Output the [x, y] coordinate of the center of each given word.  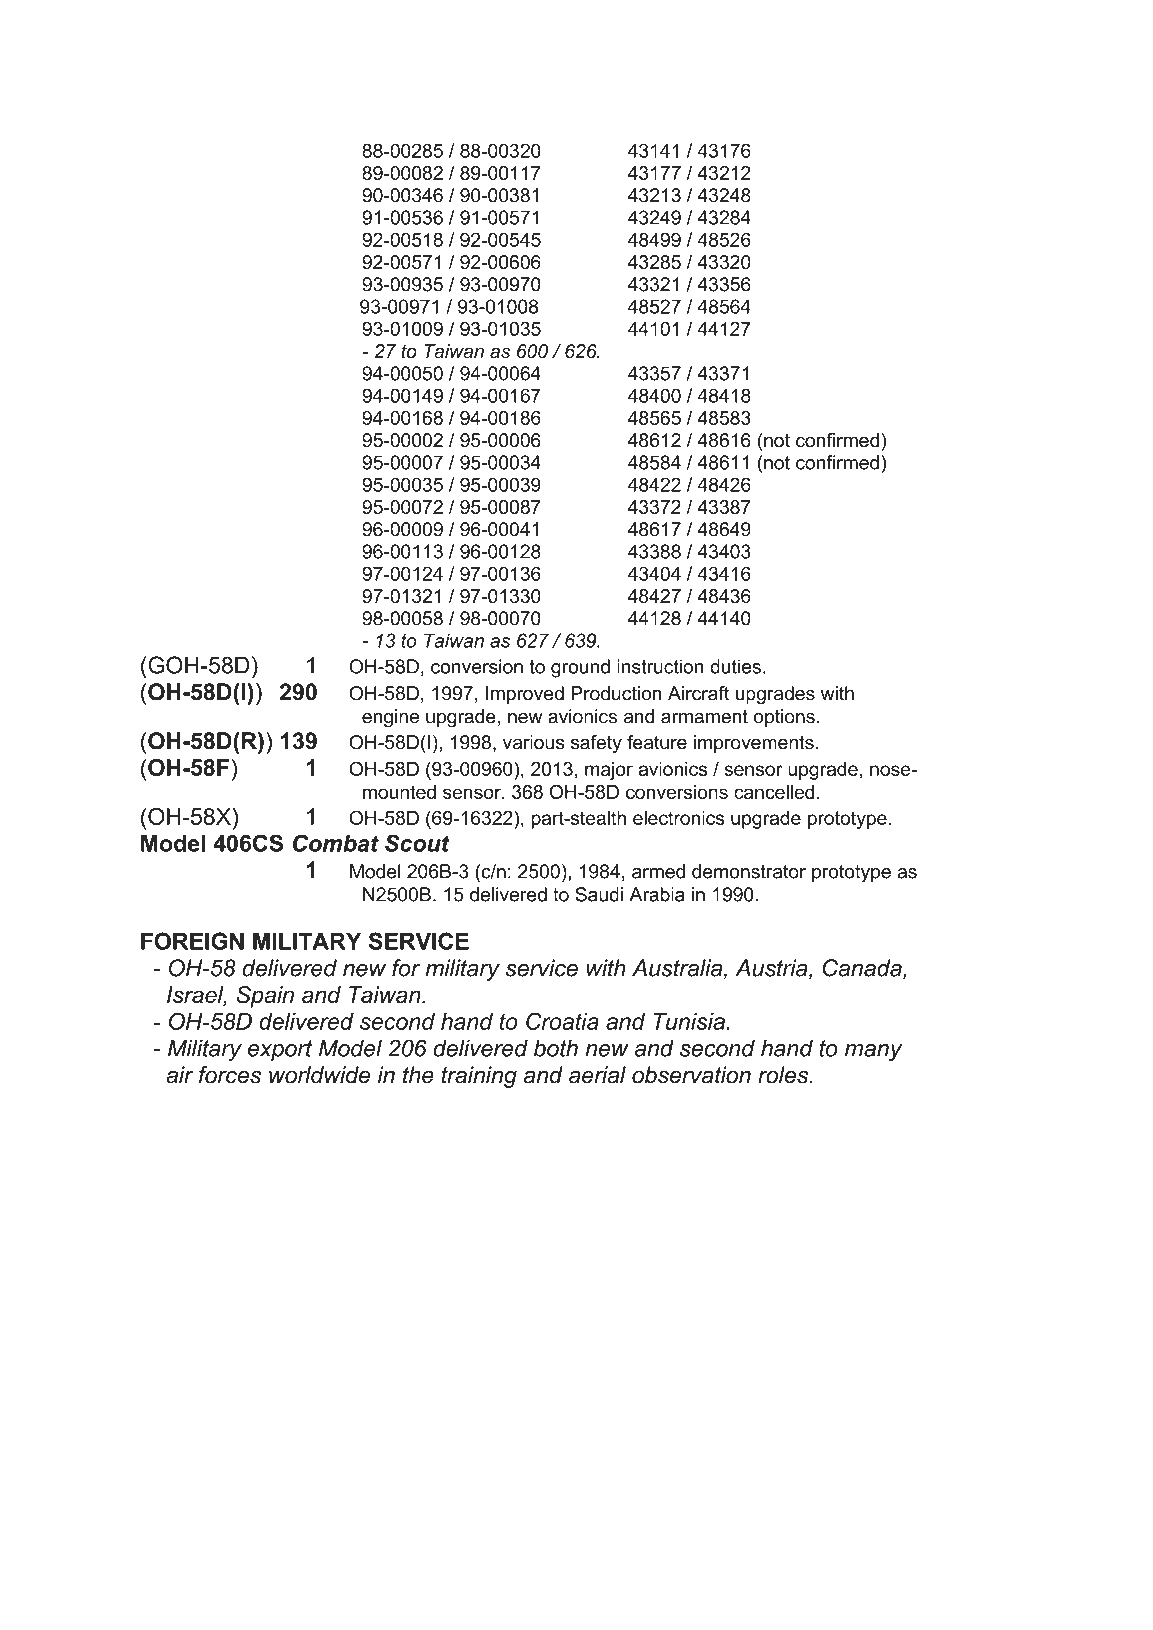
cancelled [774, 792]
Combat [336, 843]
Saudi [599, 894]
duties [735, 666]
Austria [772, 969]
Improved [525, 695]
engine [390, 718]
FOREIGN [192, 941]
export [280, 1050]
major [609, 771]
